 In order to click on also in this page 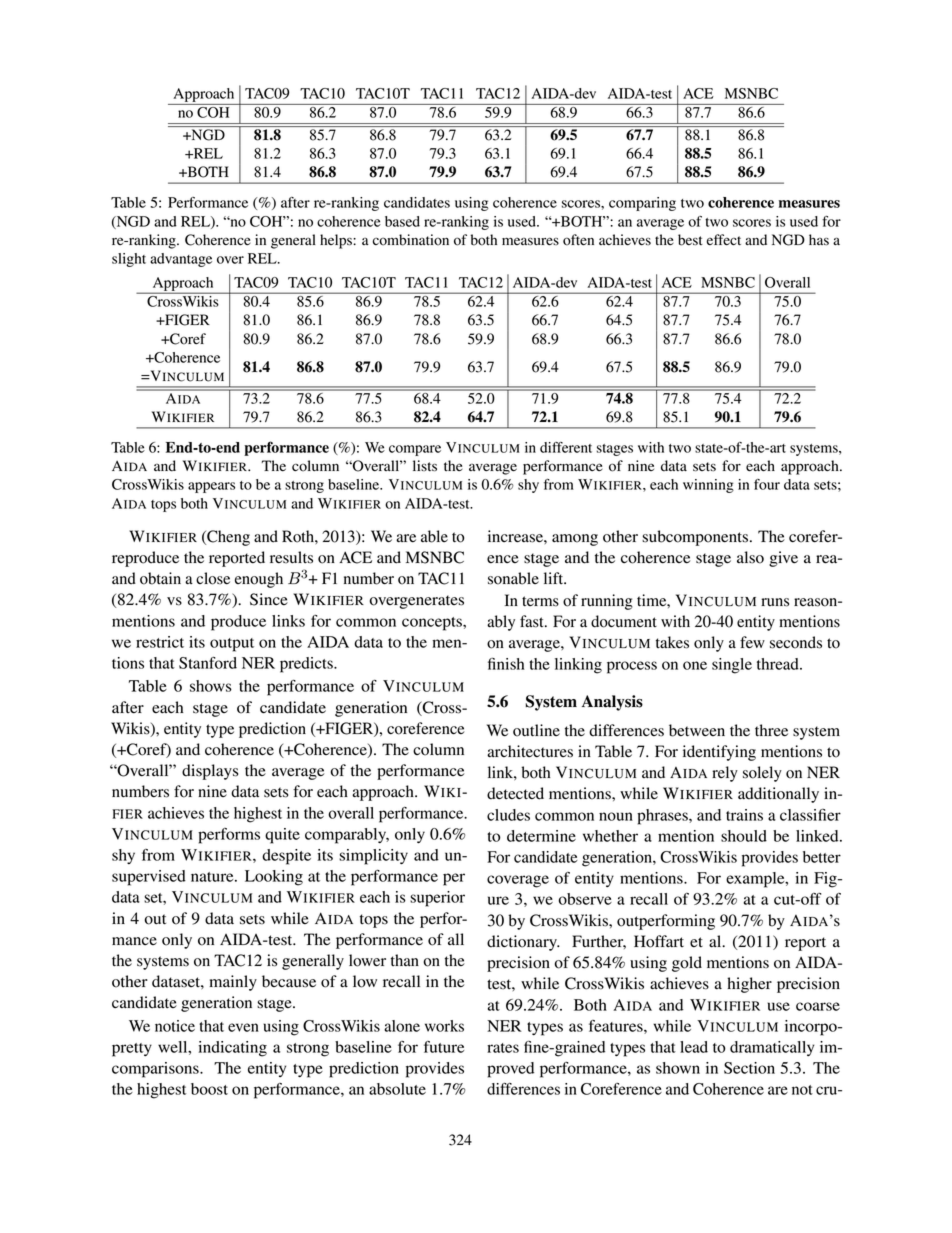, I will do `click(750, 557)`.
